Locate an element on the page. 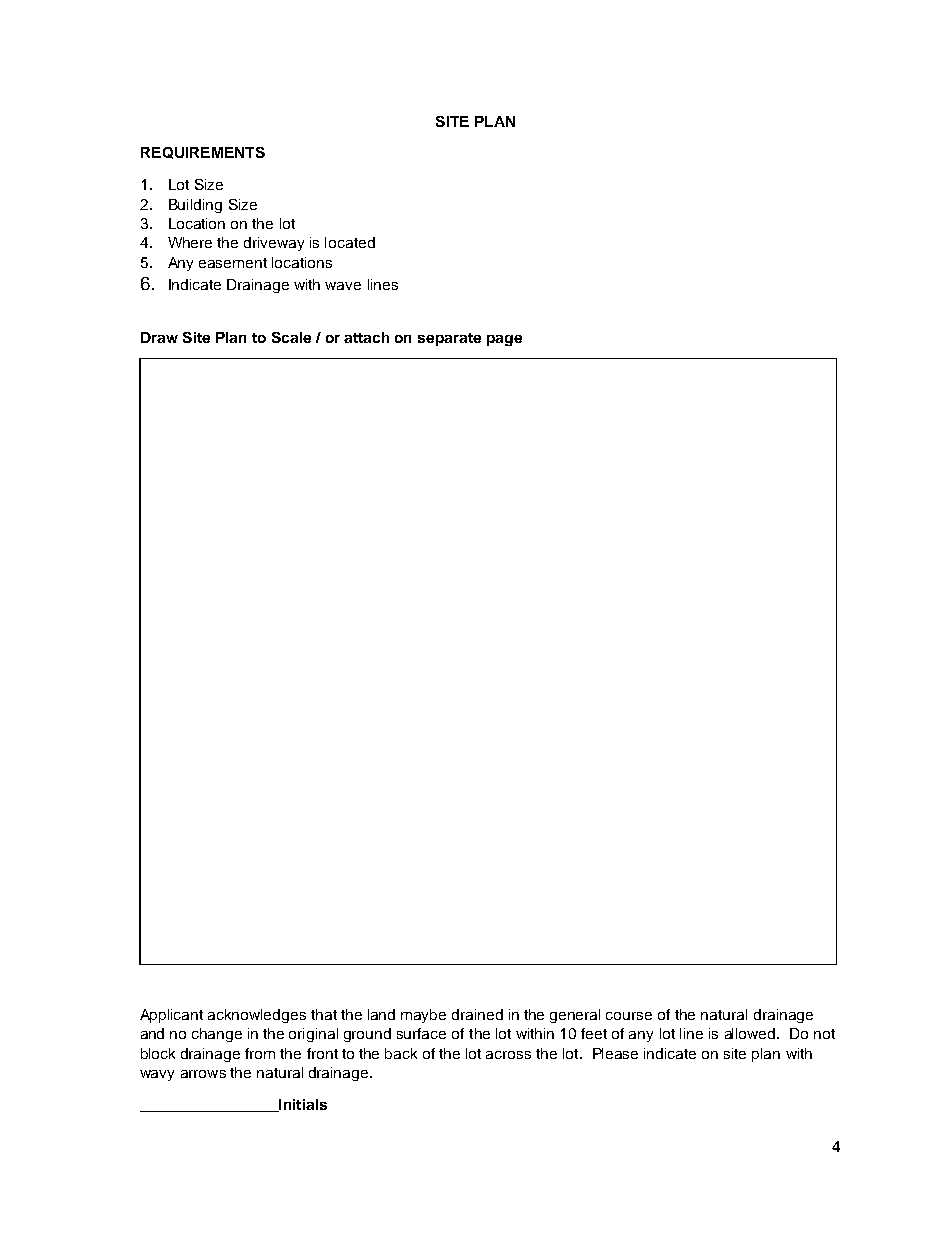  Scale is located at coordinates (291, 337).
